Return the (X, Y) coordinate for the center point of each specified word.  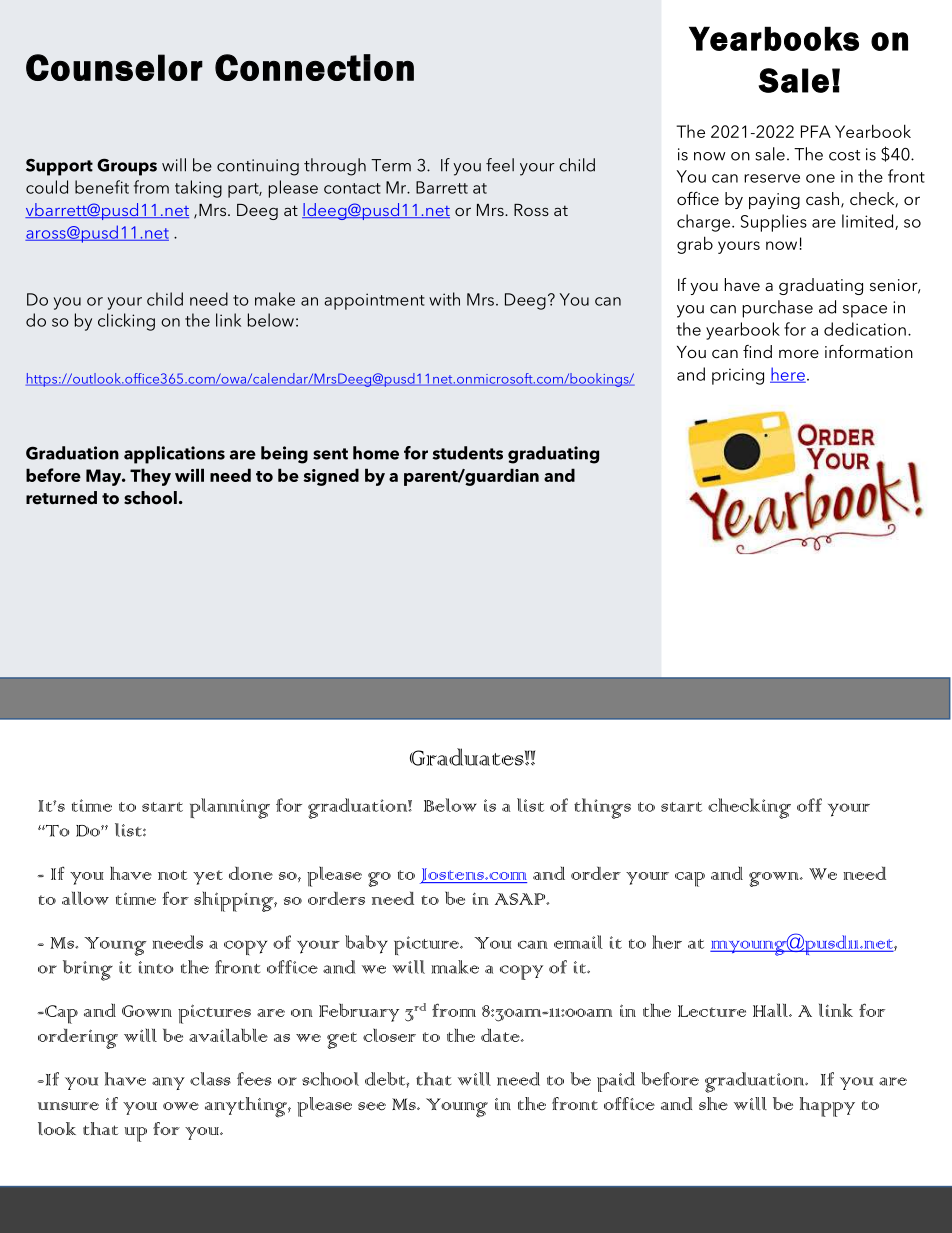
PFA (816, 131)
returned (61, 498)
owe (181, 1106)
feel (500, 165)
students (467, 453)
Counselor (114, 67)
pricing (738, 376)
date (501, 1035)
